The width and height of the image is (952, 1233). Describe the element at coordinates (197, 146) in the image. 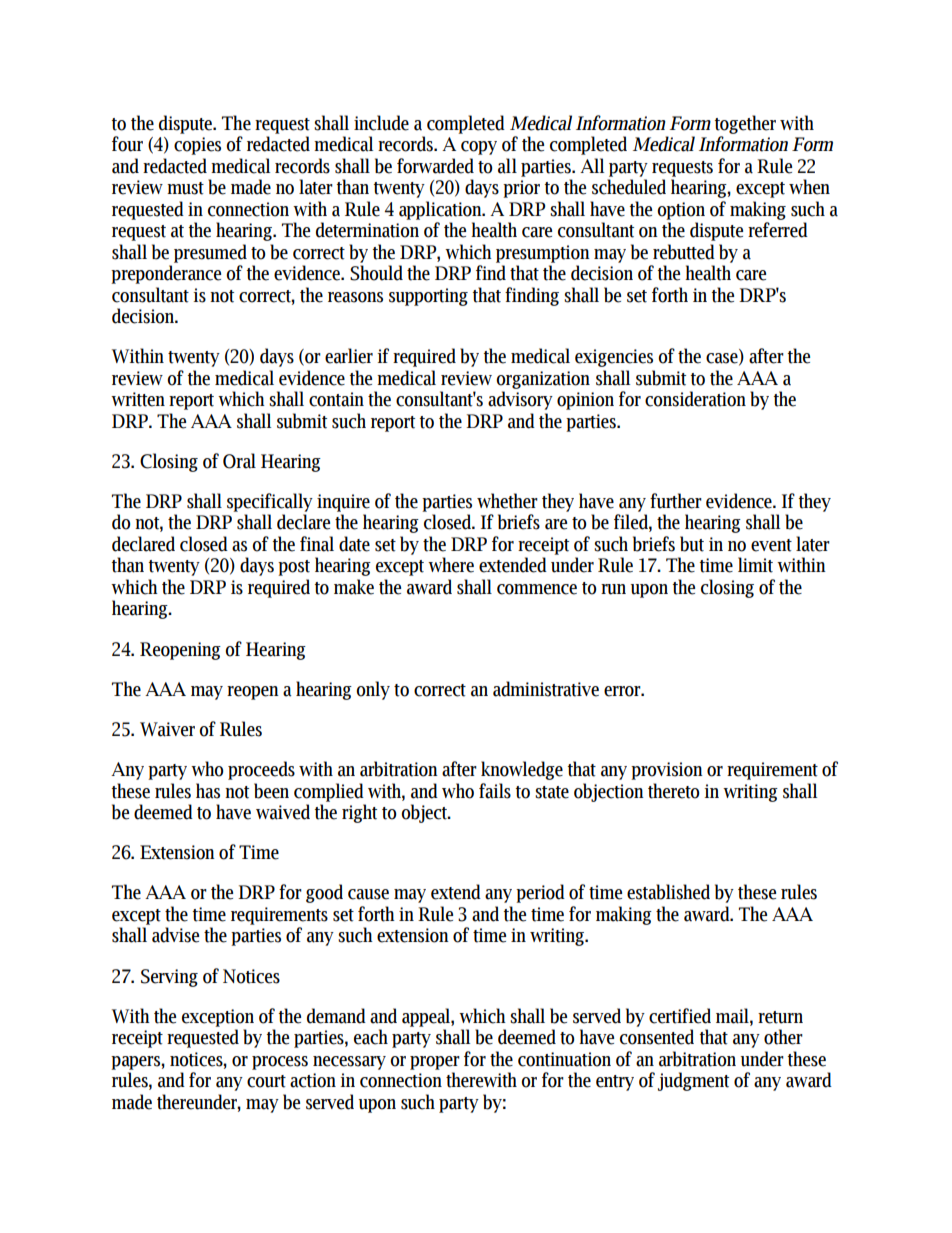

I see `copies` at that location.
